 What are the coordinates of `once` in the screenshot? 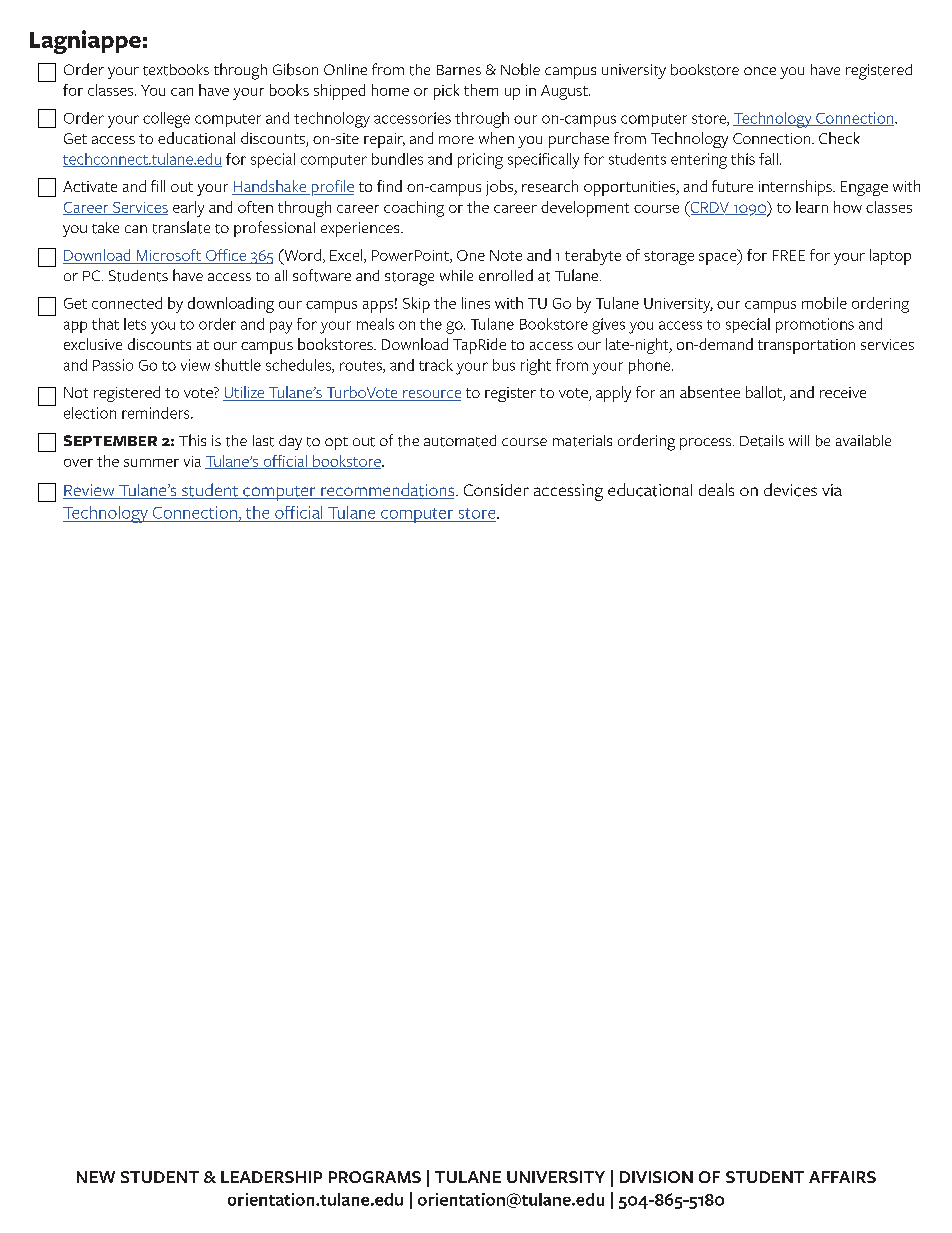 It's located at (760, 71).
